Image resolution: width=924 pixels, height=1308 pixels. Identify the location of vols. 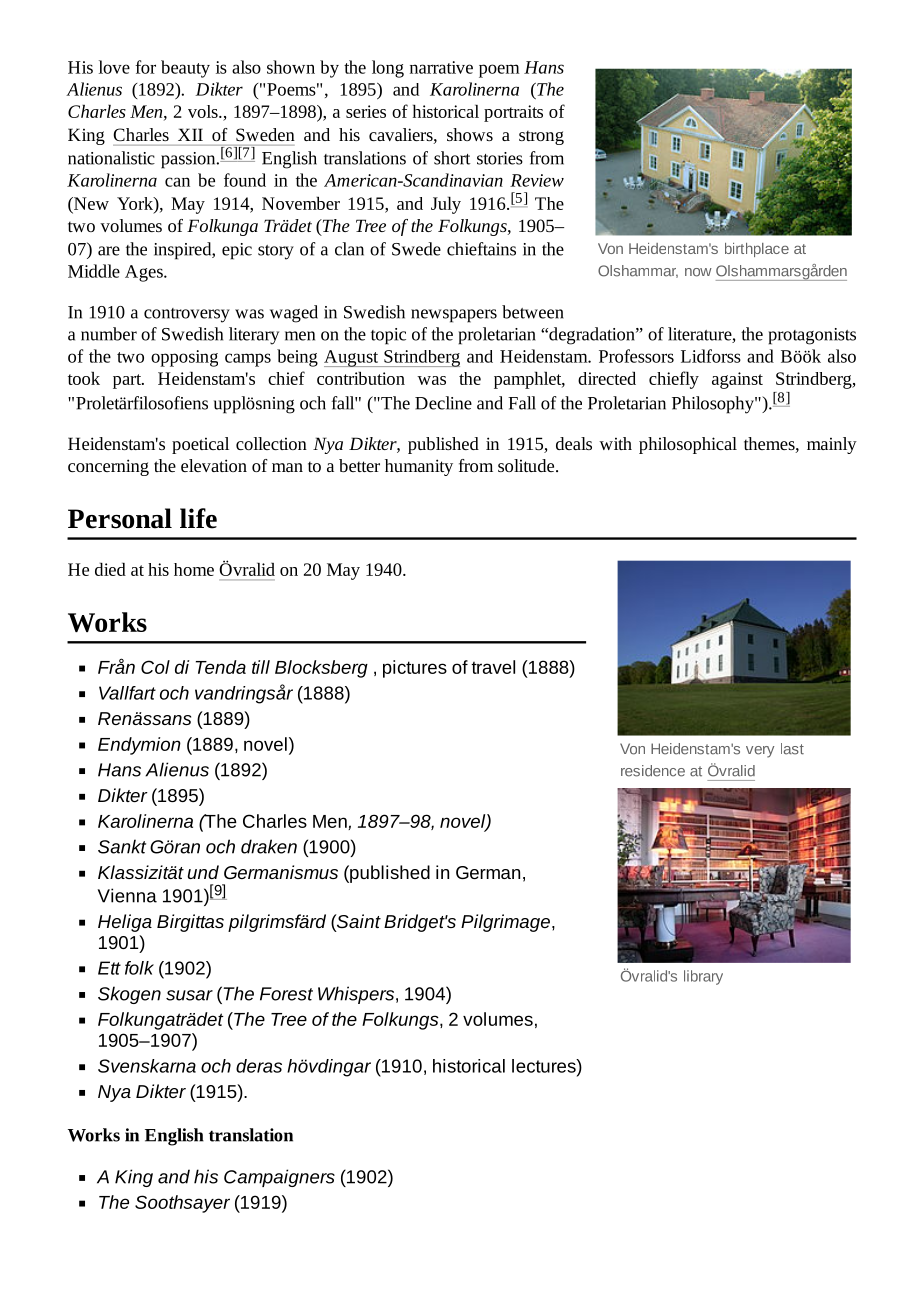
(204, 111).
